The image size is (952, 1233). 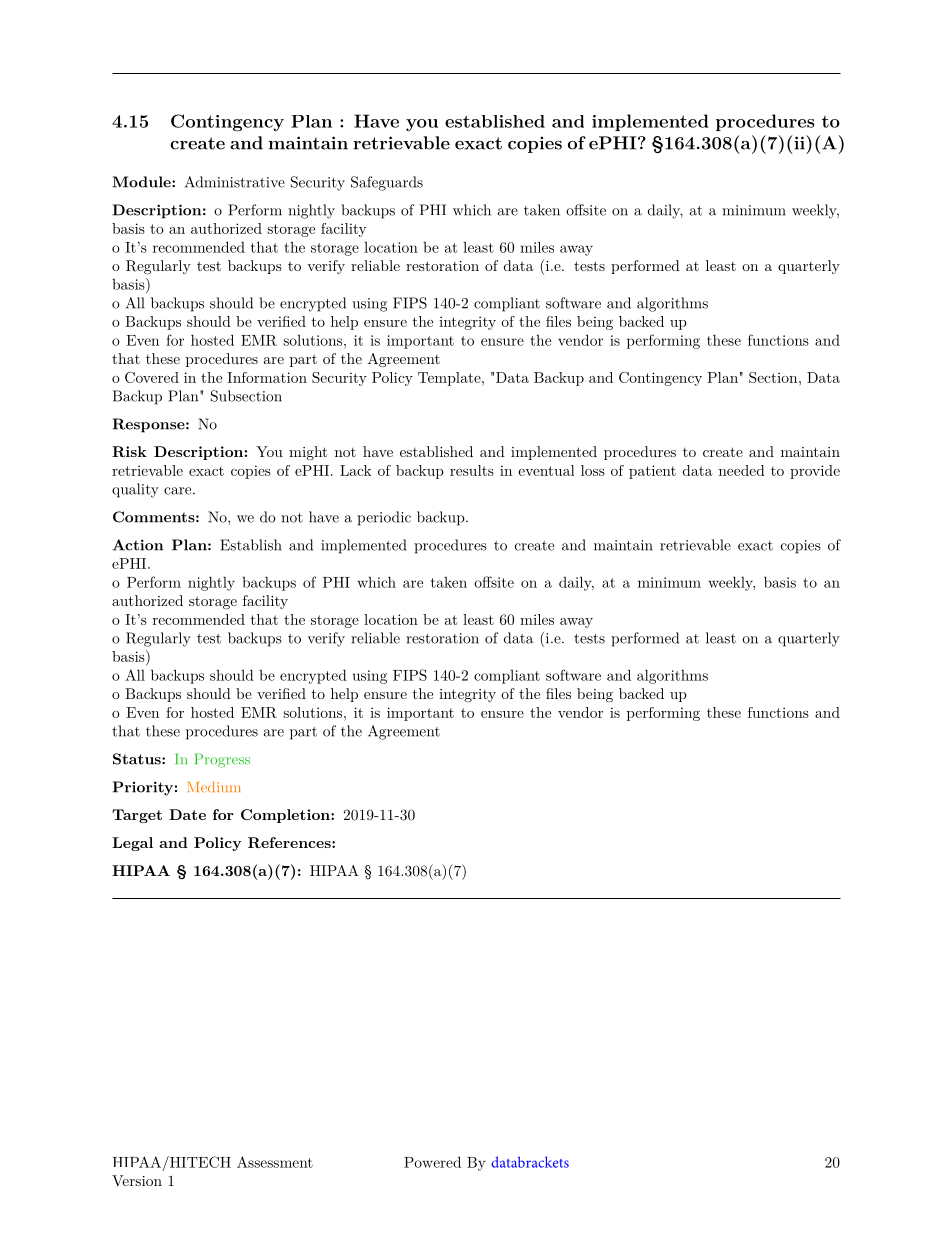 What do you see at coordinates (472, 470) in the screenshot?
I see `results` at bounding box center [472, 470].
